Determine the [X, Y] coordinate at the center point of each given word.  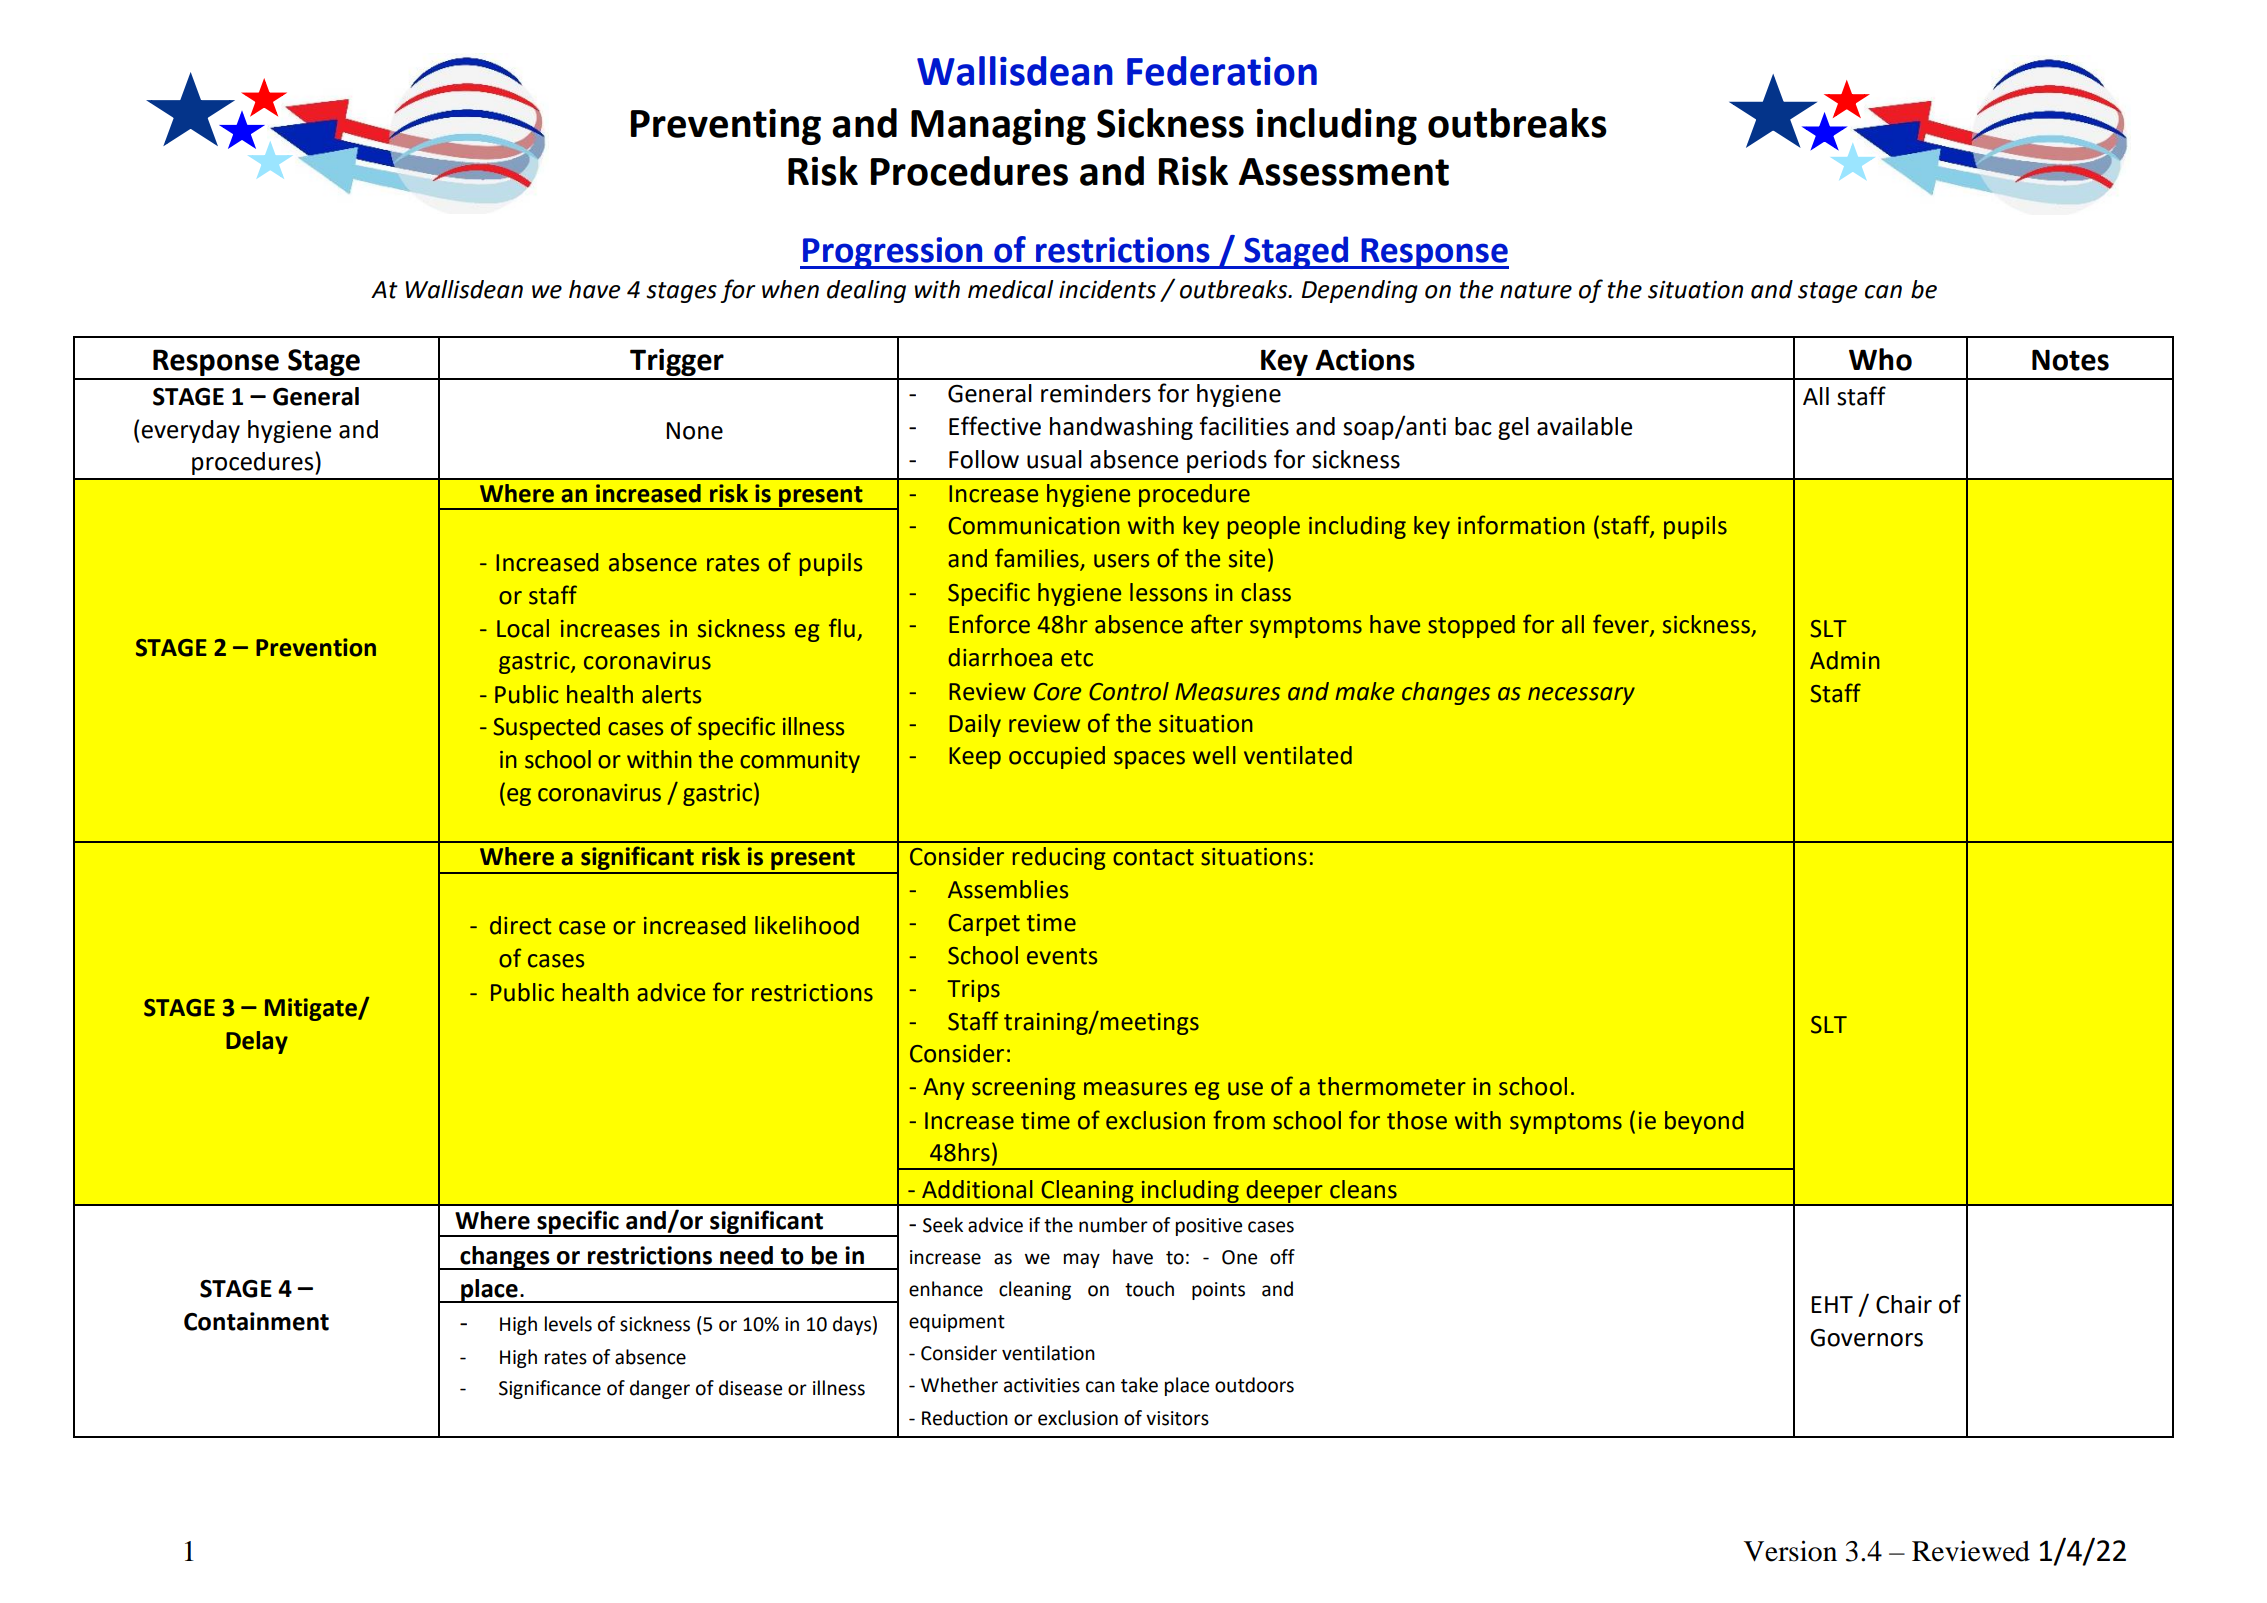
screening [1024, 1089]
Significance [550, 1389]
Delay [257, 1042]
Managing [998, 126]
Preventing [726, 126]
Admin [1845, 660]
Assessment [1344, 172]
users [1121, 561]
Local [523, 628]
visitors [1177, 1418]
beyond [1704, 1122]
